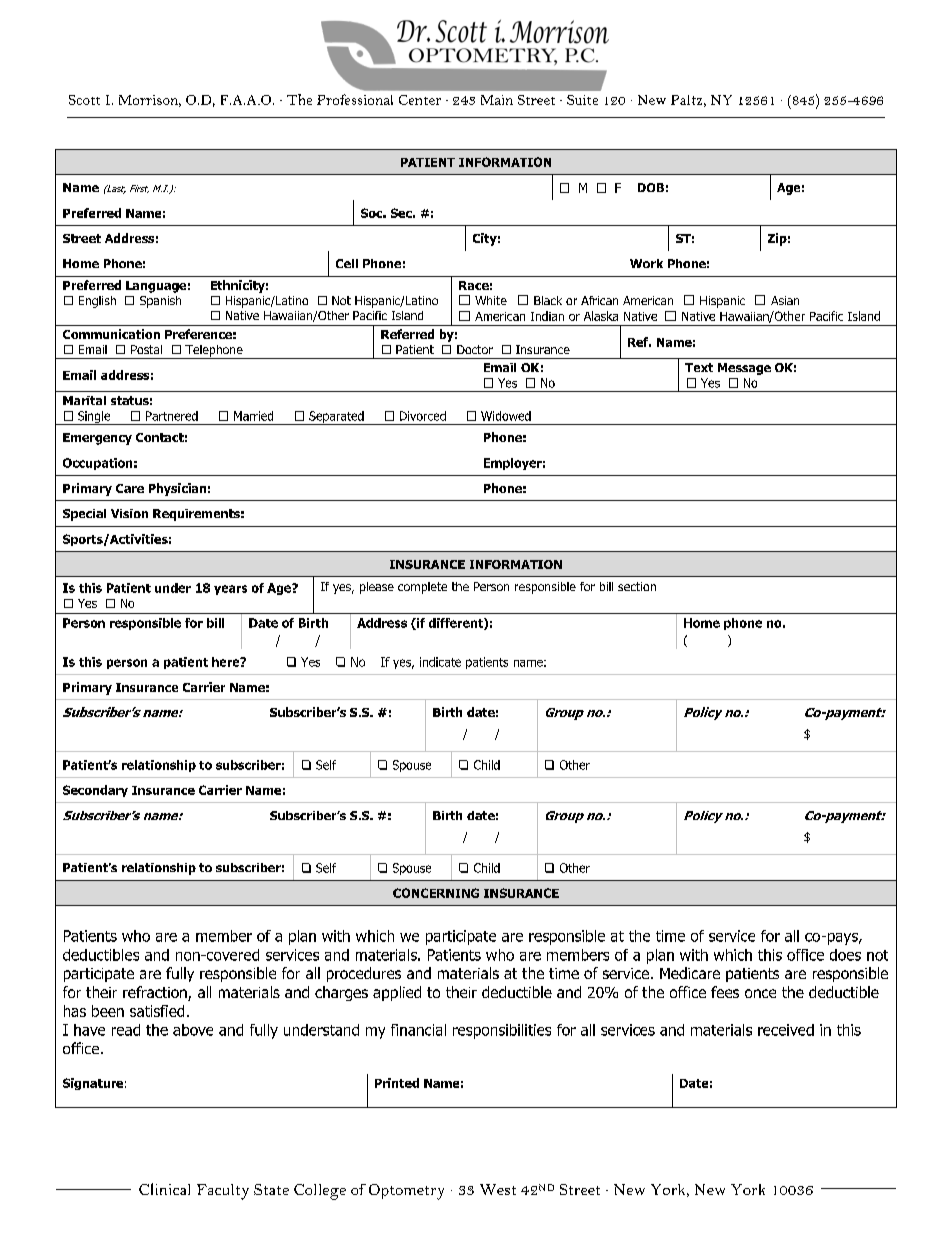 The image size is (952, 1233). Describe the element at coordinates (172, 416) in the screenshot. I see `Partnered` at that location.
